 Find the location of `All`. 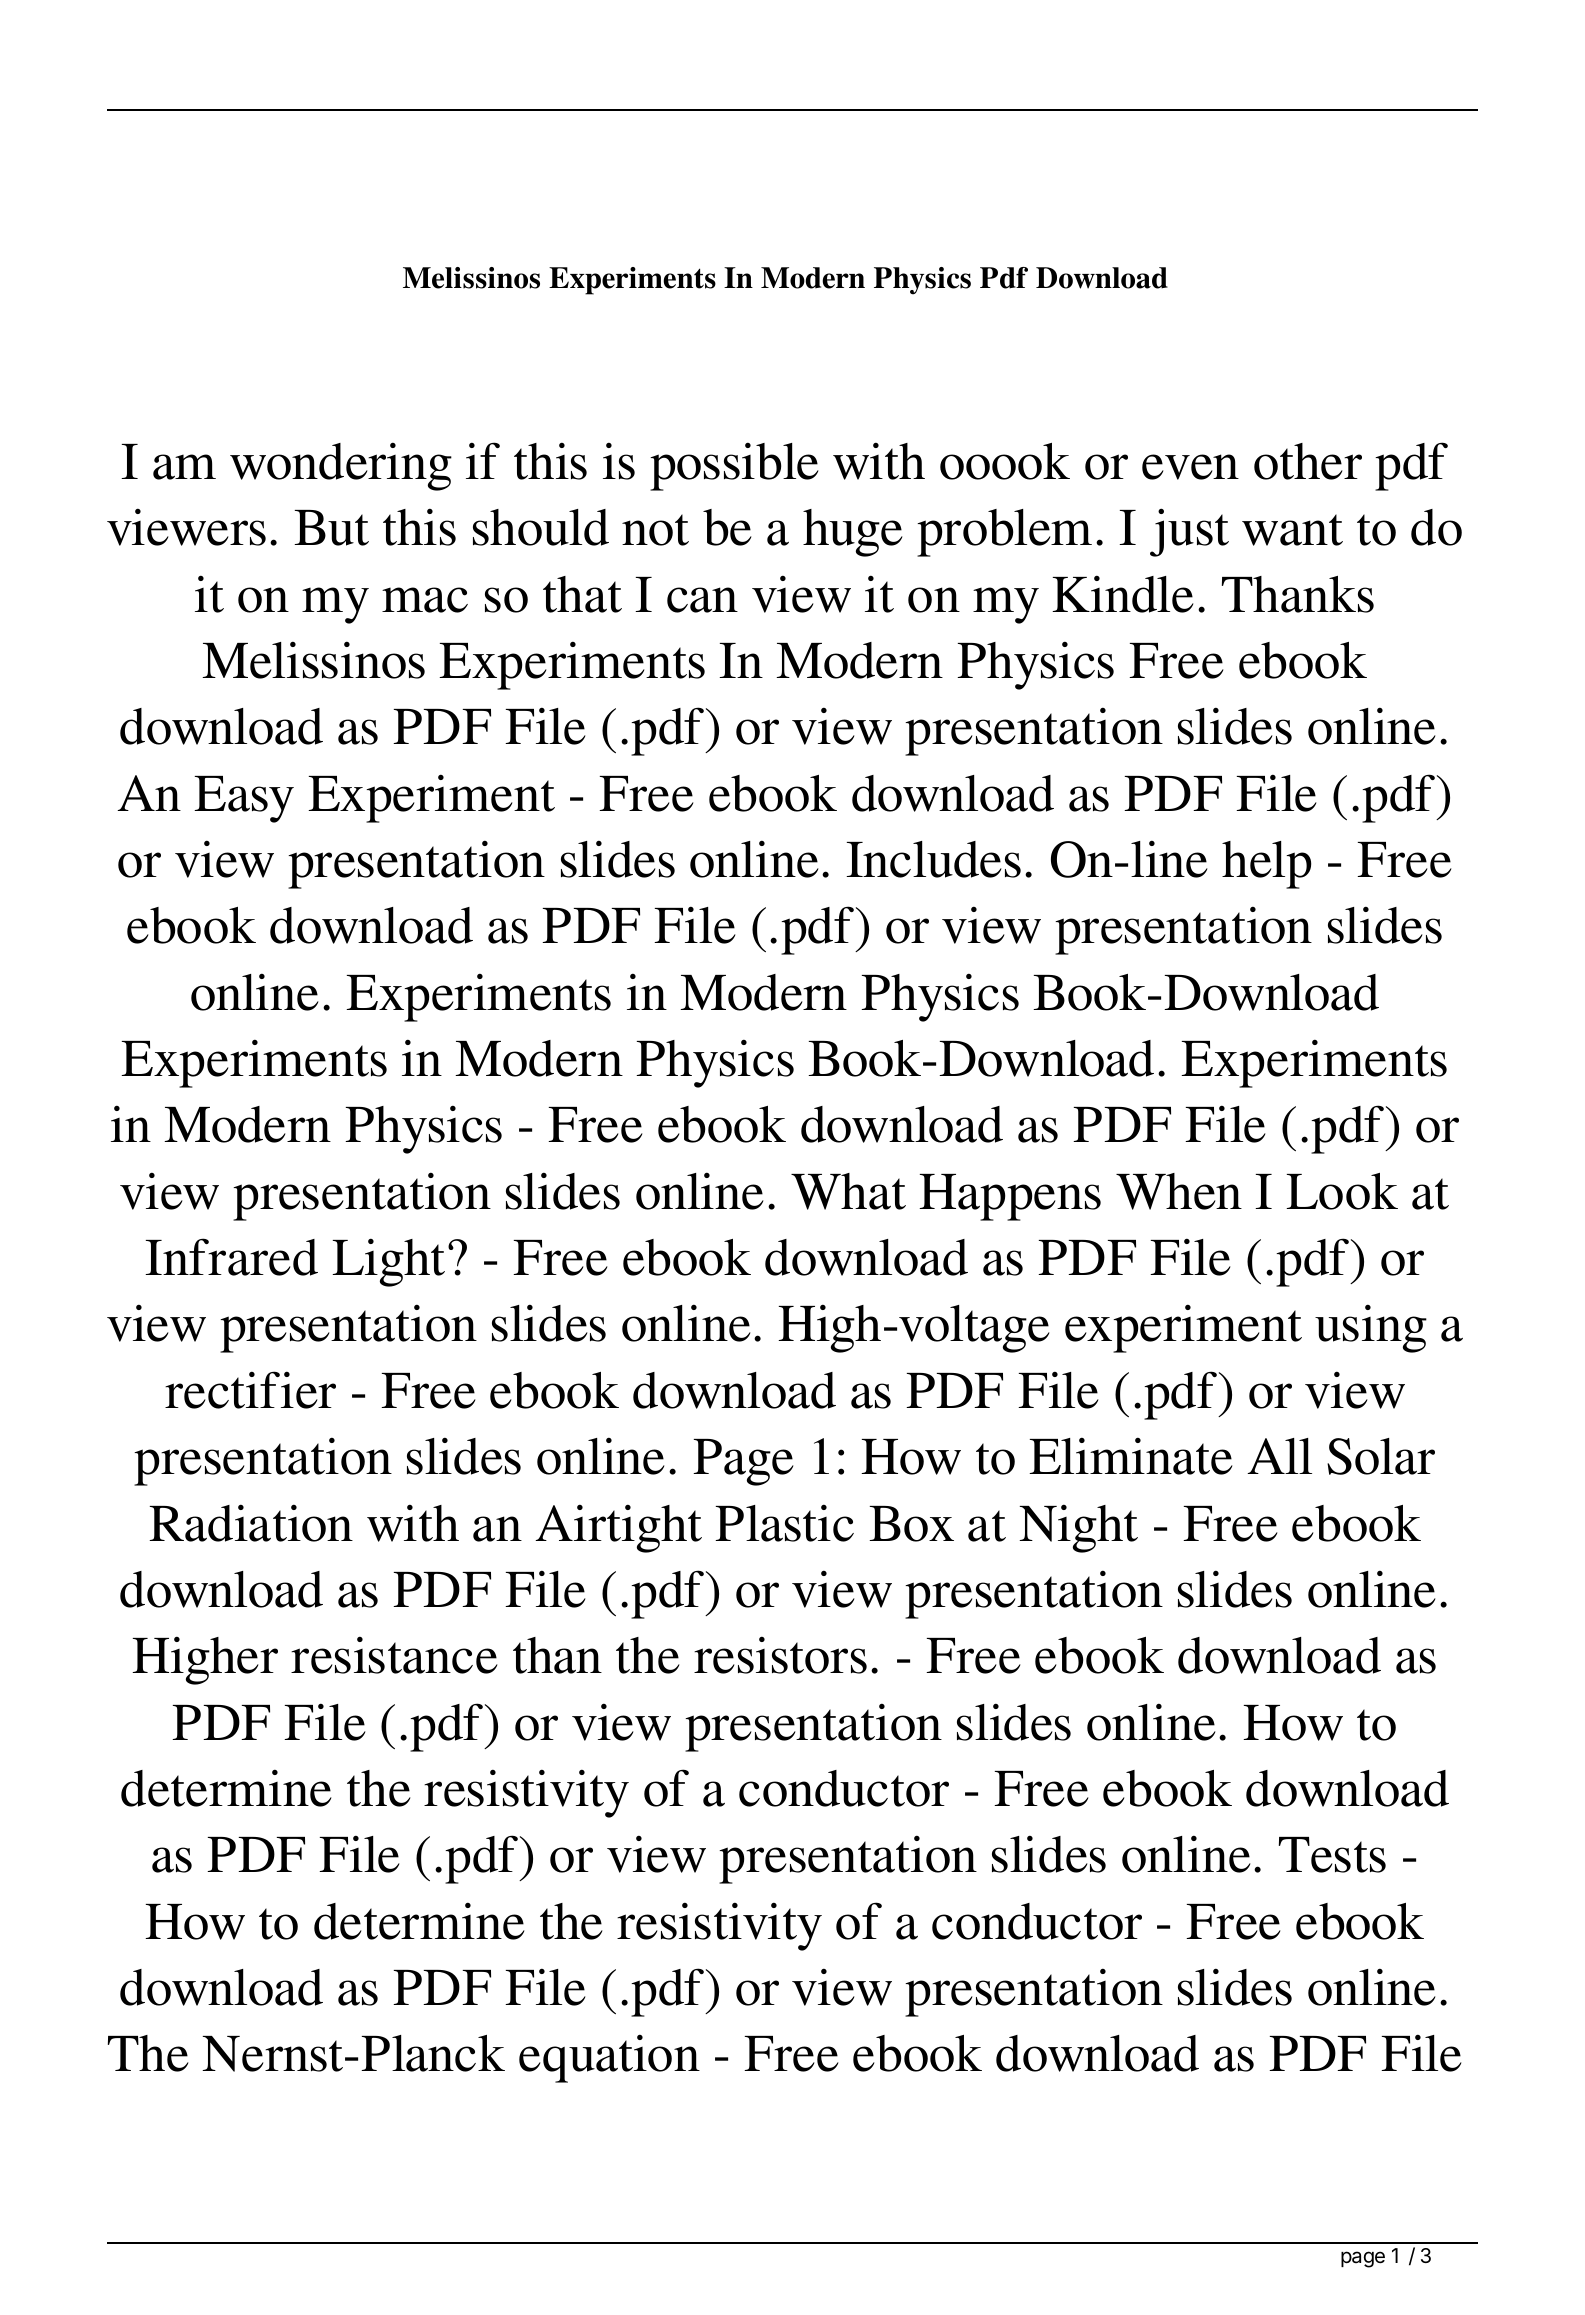

All is located at coordinates (1279, 1456).
